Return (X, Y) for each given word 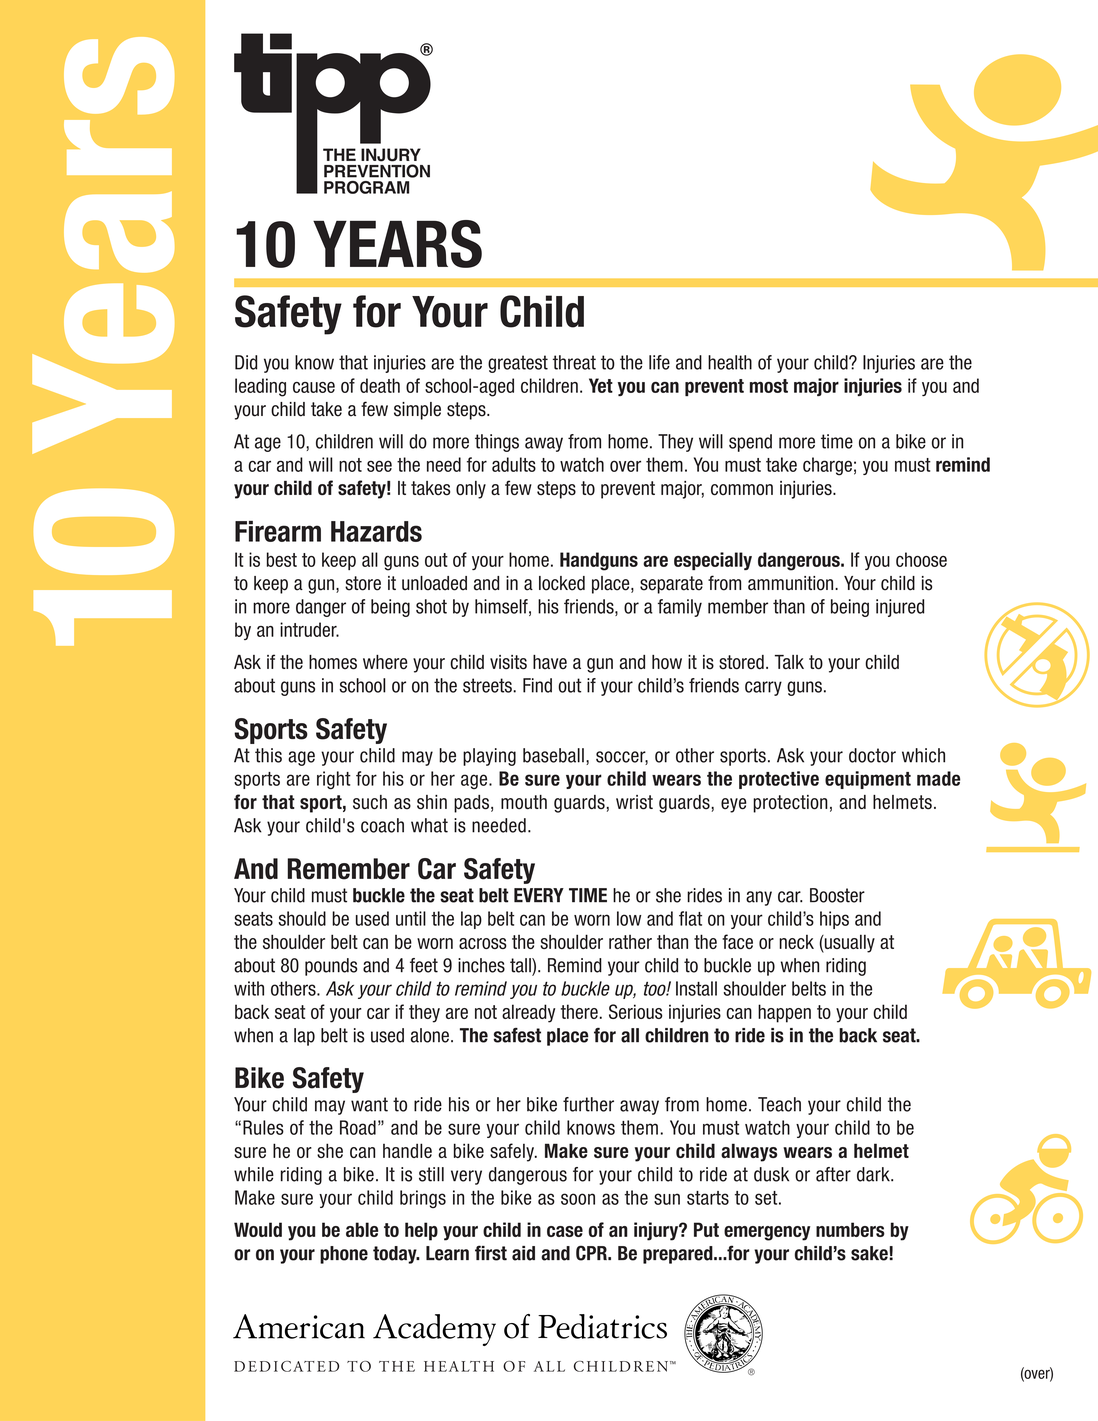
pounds (331, 967)
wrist (634, 802)
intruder (309, 629)
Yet (601, 385)
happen (784, 1013)
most (769, 386)
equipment (868, 780)
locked (562, 583)
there (579, 1011)
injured (900, 608)
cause (314, 387)
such (370, 802)
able (362, 1229)
